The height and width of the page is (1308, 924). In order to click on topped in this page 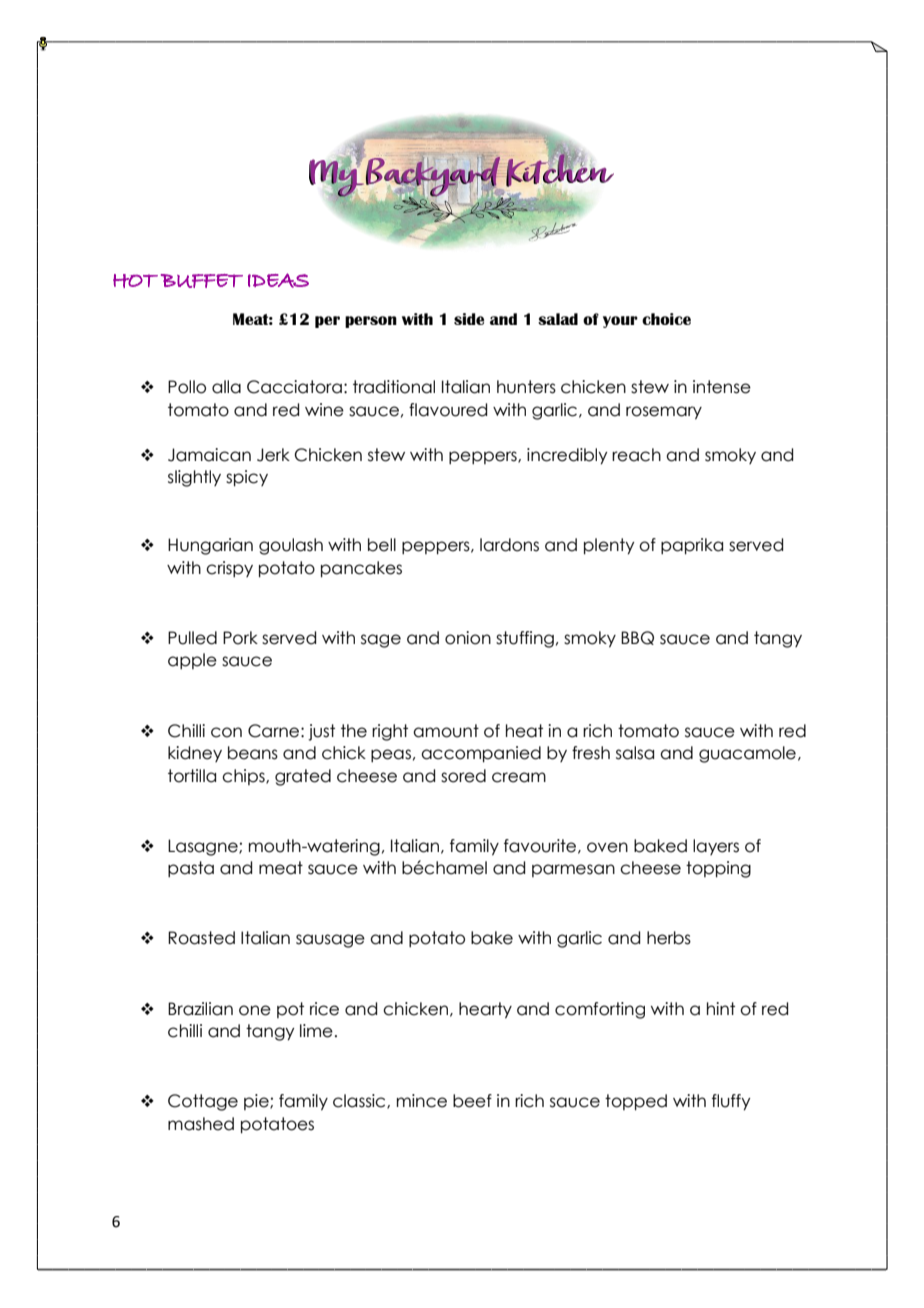, I will do `click(636, 1102)`.
